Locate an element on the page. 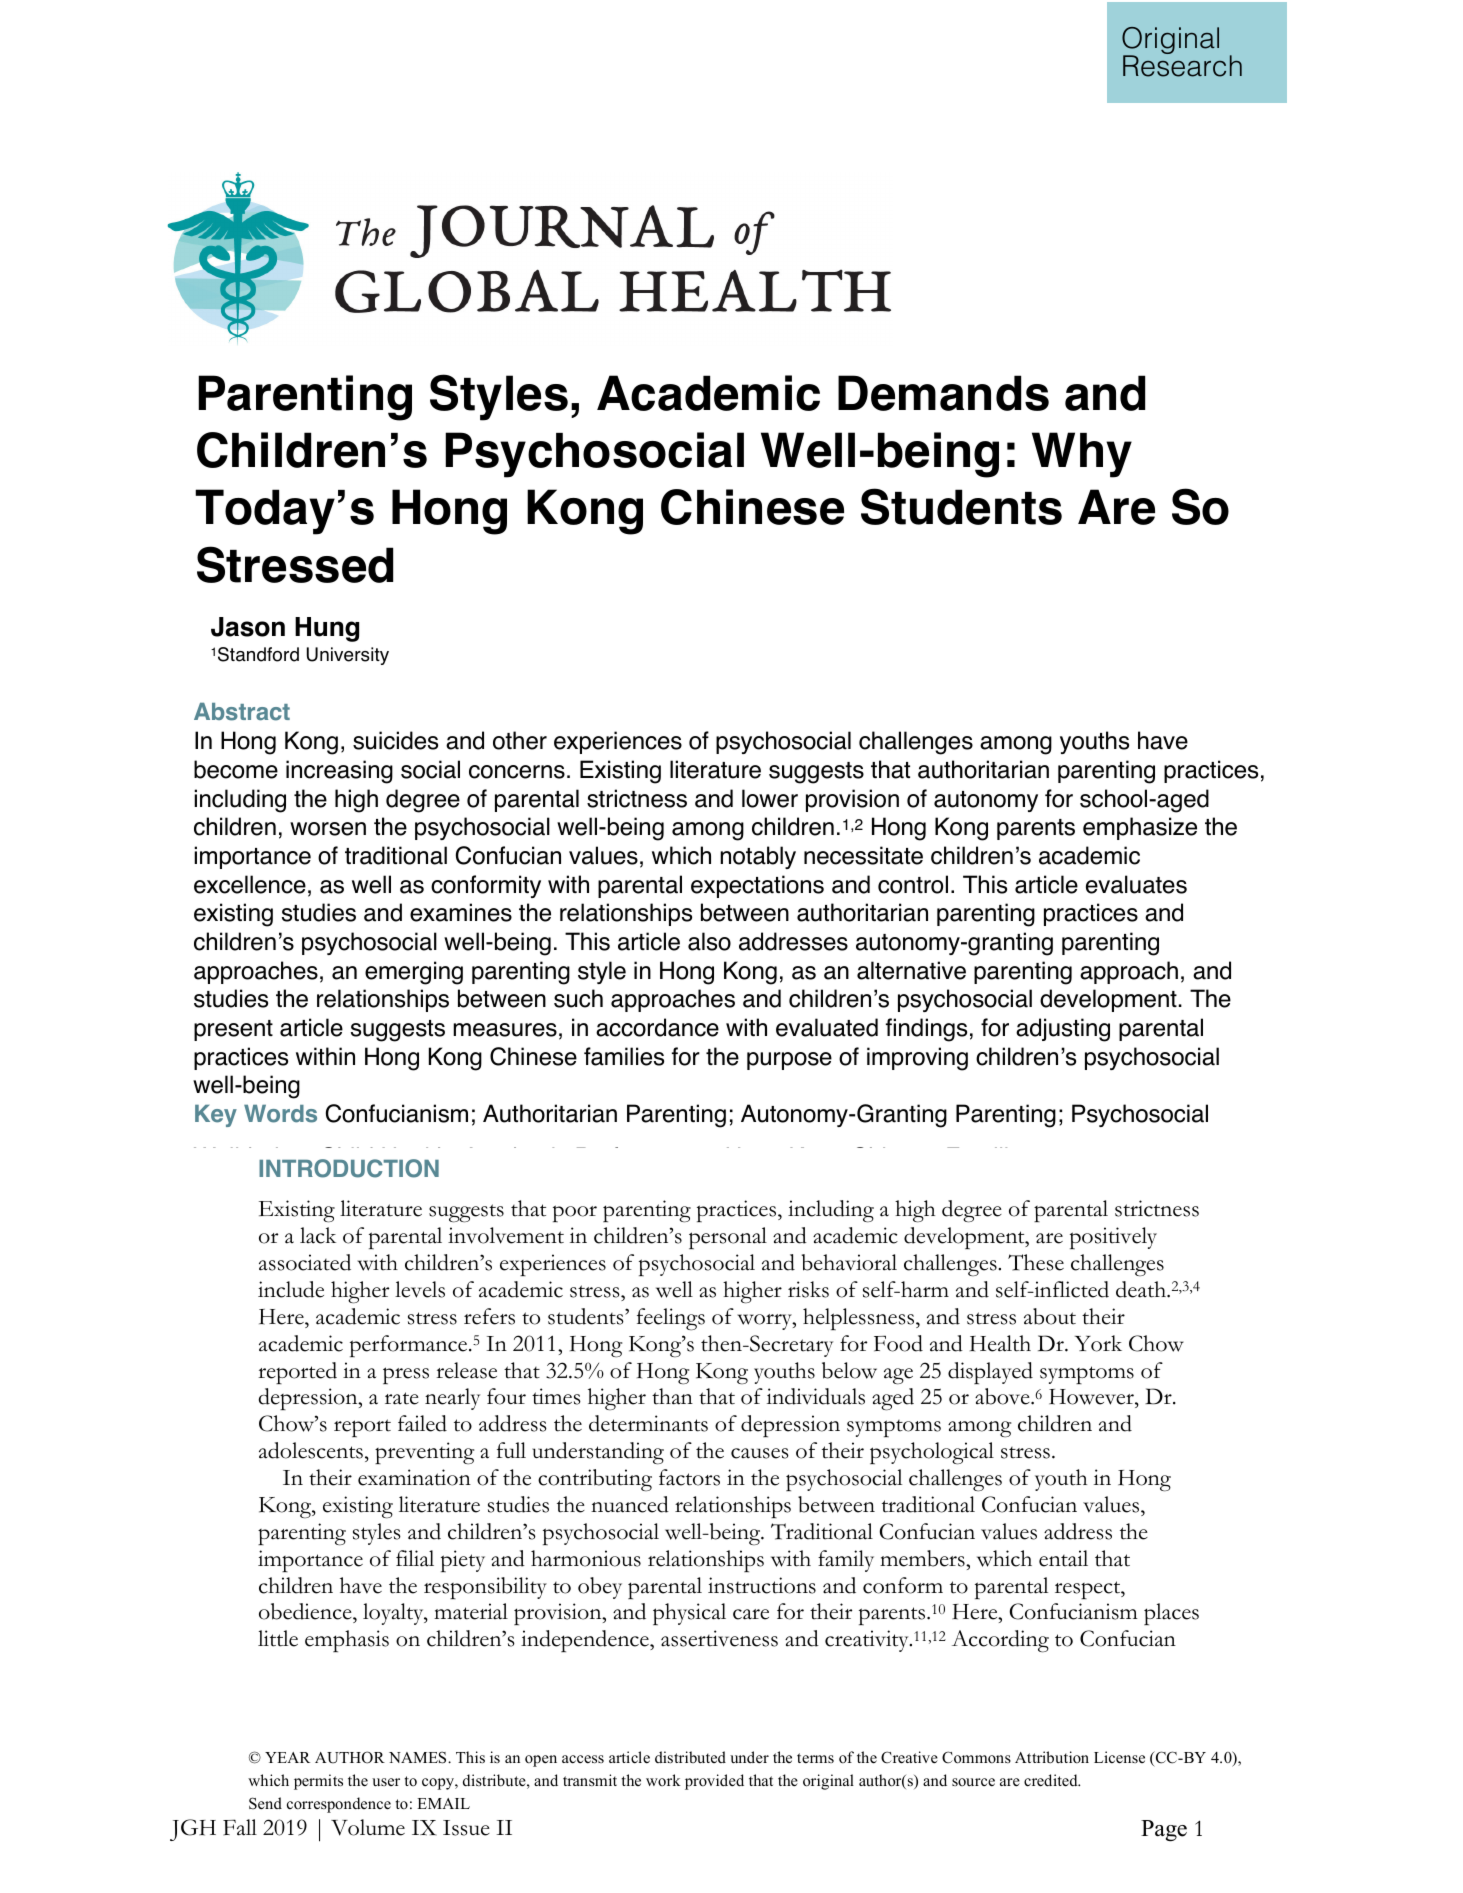  Hung is located at coordinates (327, 629).
